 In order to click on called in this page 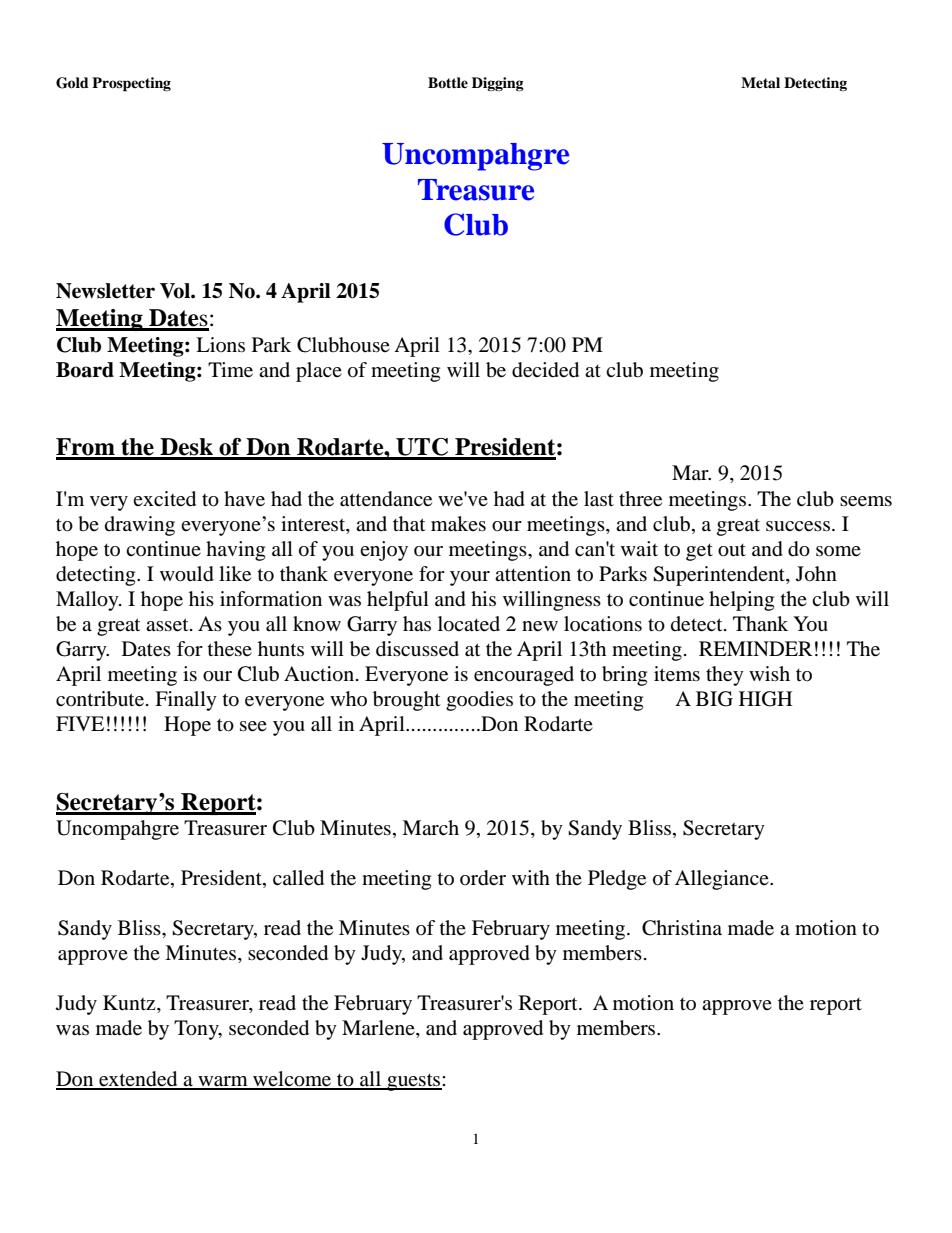, I will do `click(298, 878)`.
